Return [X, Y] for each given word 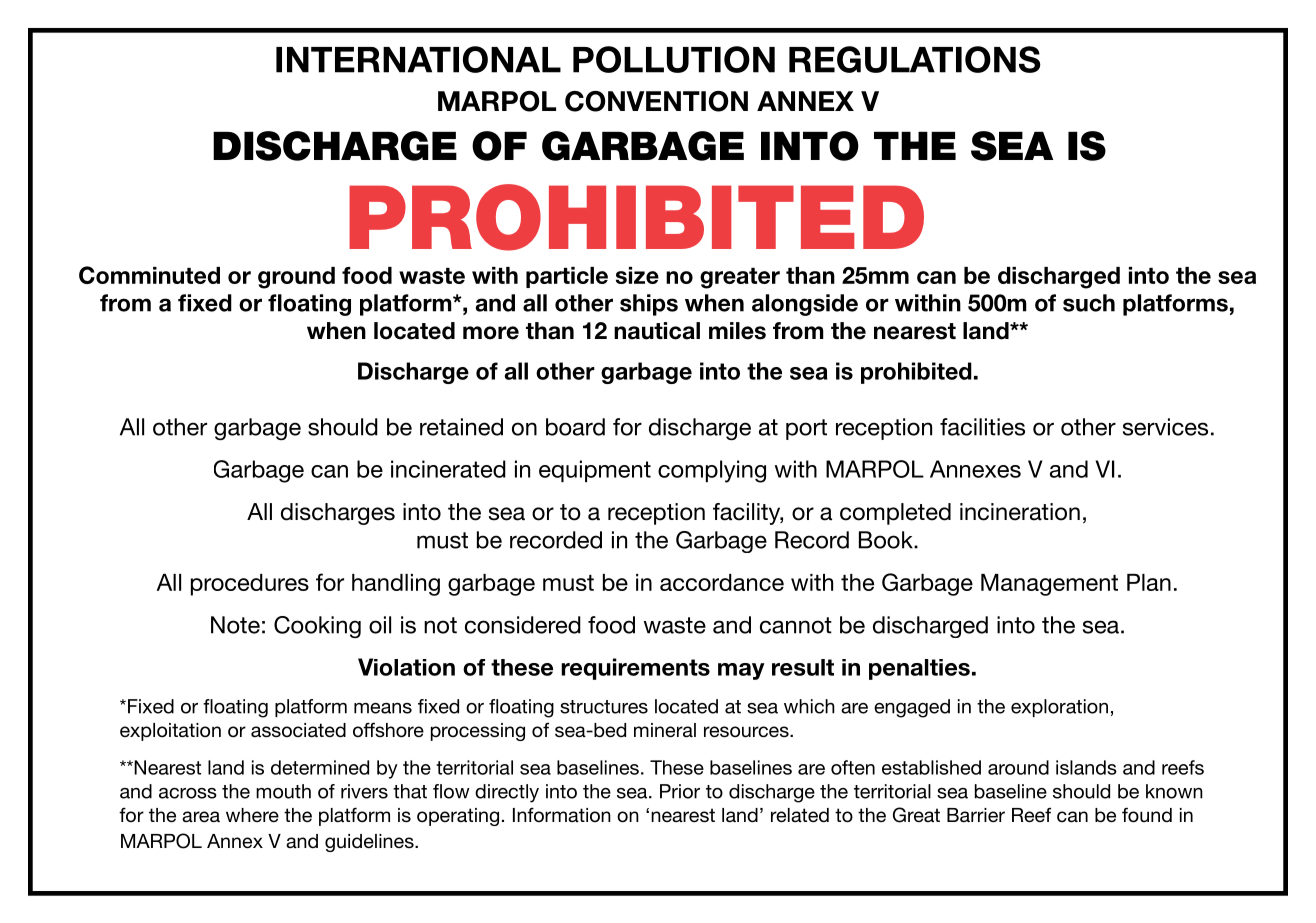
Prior [680, 791]
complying [712, 471]
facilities [982, 427]
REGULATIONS [915, 59]
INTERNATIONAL [418, 59]
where [252, 815]
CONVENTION [656, 101]
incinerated [448, 469]
